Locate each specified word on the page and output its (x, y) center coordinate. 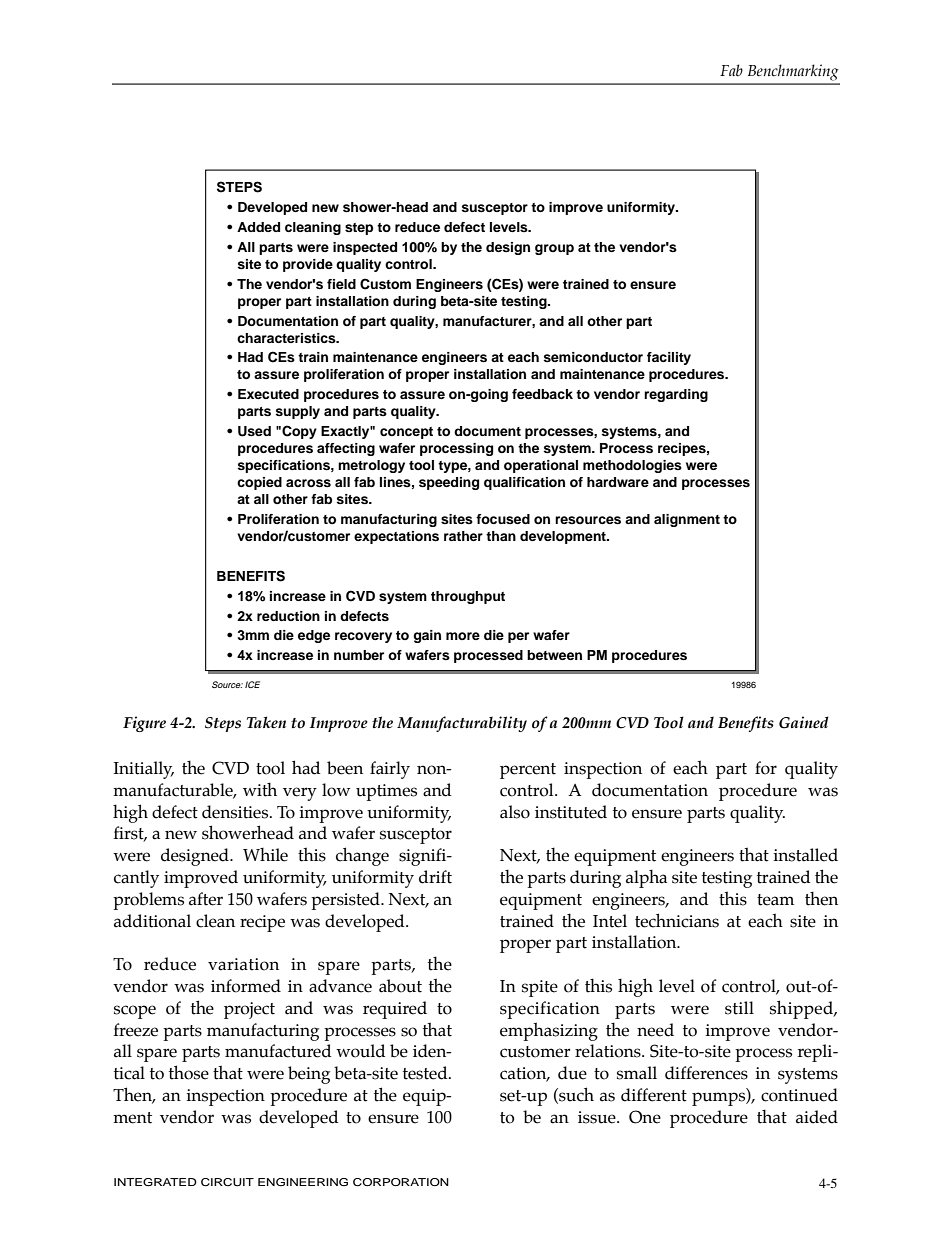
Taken (266, 722)
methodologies (632, 466)
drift (435, 877)
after (206, 899)
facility (669, 358)
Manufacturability (462, 724)
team (775, 900)
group (554, 249)
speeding (449, 483)
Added (258, 227)
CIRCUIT (227, 1182)
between (554, 655)
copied (259, 483)
